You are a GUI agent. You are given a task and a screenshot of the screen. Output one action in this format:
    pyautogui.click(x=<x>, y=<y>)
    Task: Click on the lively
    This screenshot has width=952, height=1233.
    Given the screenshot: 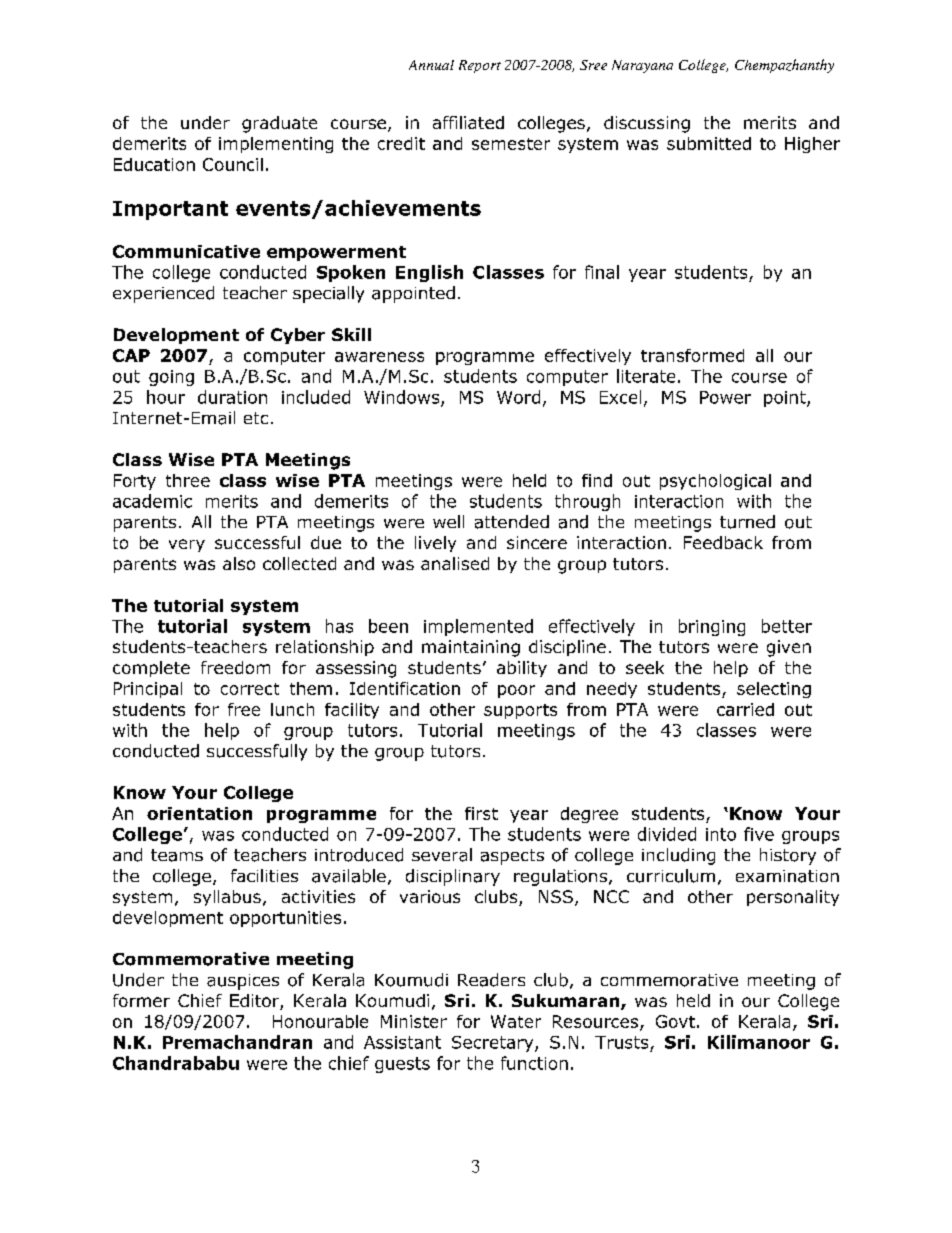 What is the action you would take?
    pyautogui.click(x=435, y=544)
